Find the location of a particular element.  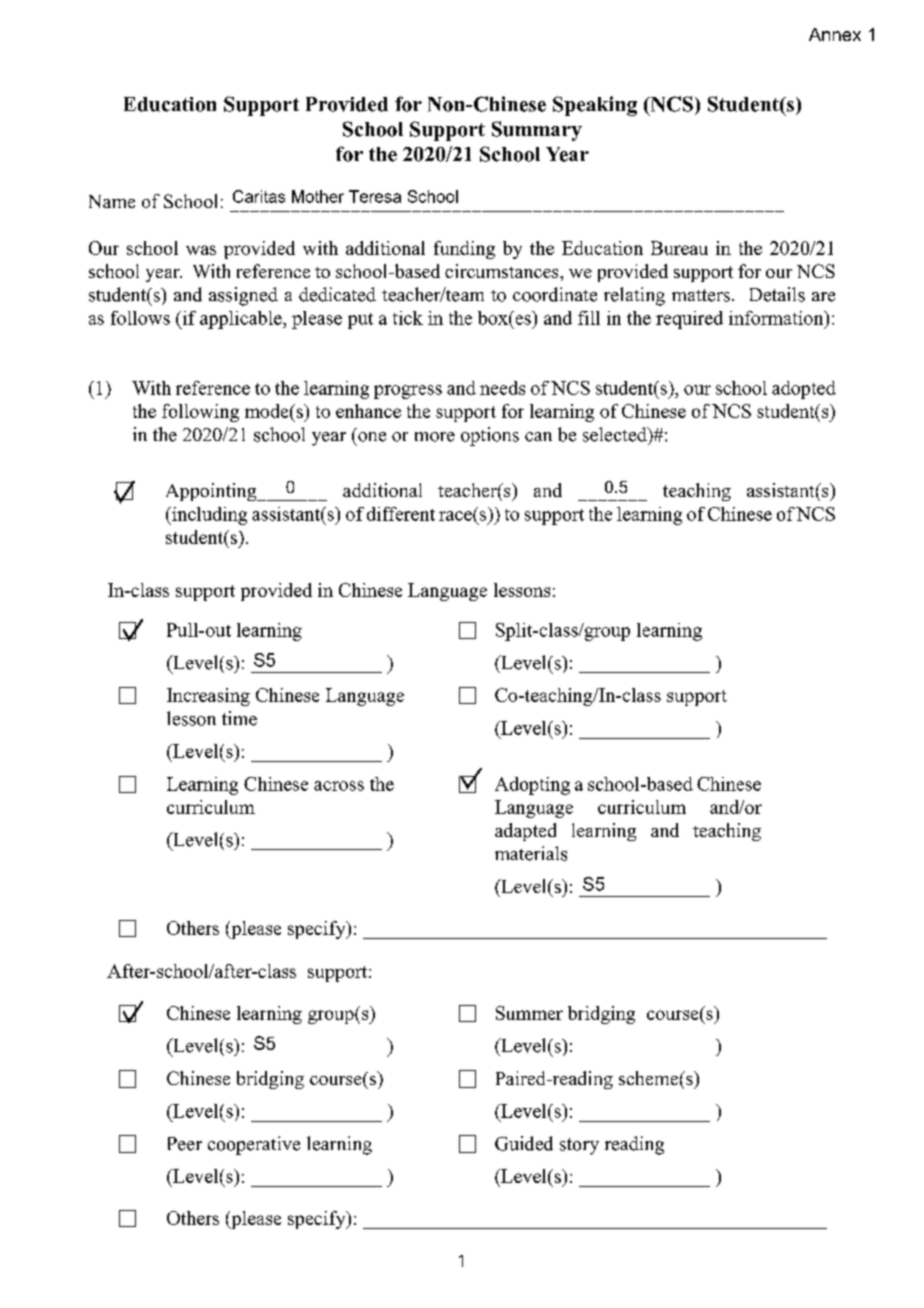

Details is located at coordinates (777, 294).
